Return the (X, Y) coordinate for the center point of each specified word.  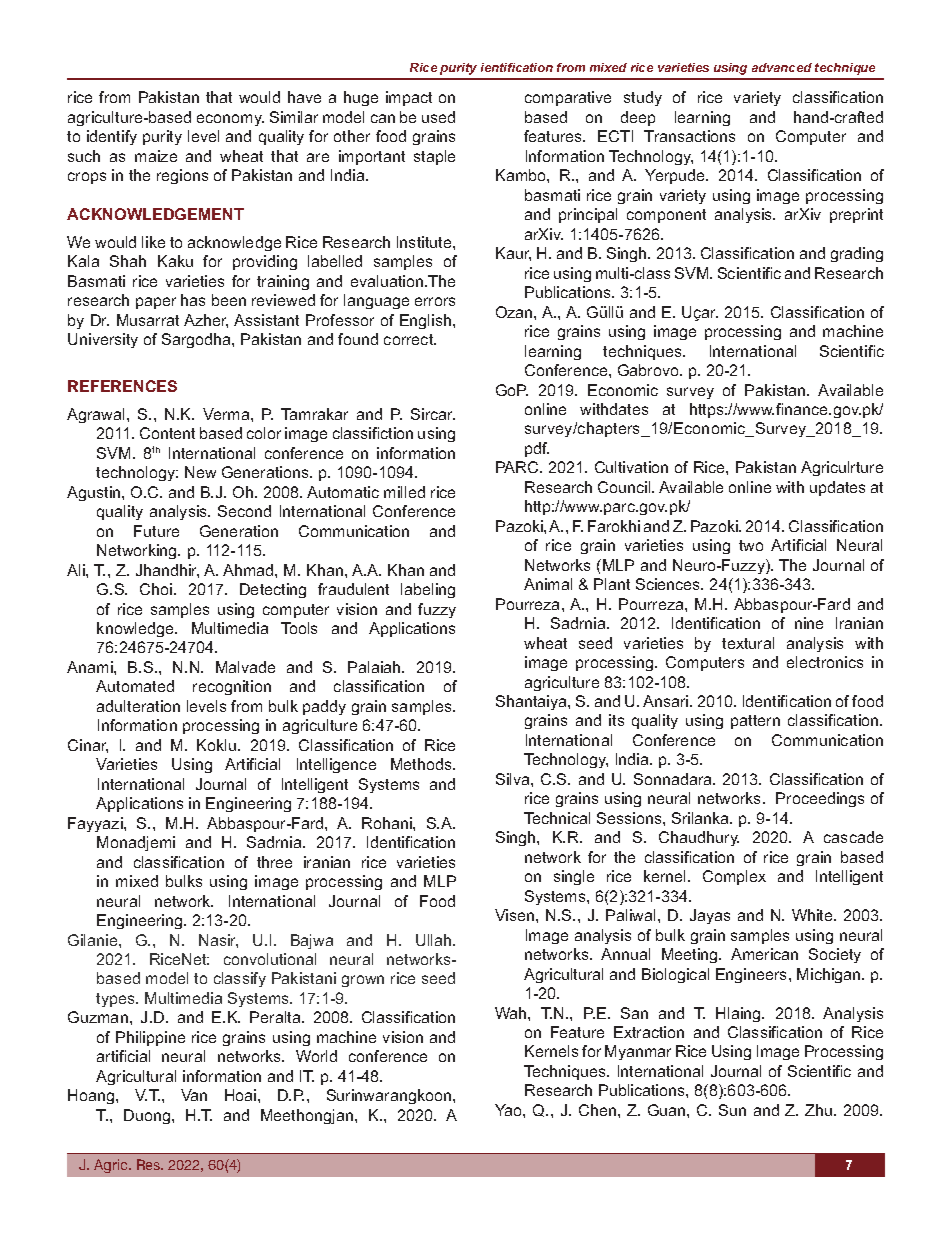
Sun (732, 1110)
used (438, 117)
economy (230, 120)
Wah (512, 1013)
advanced (782, 67)
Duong (148, 1116)
